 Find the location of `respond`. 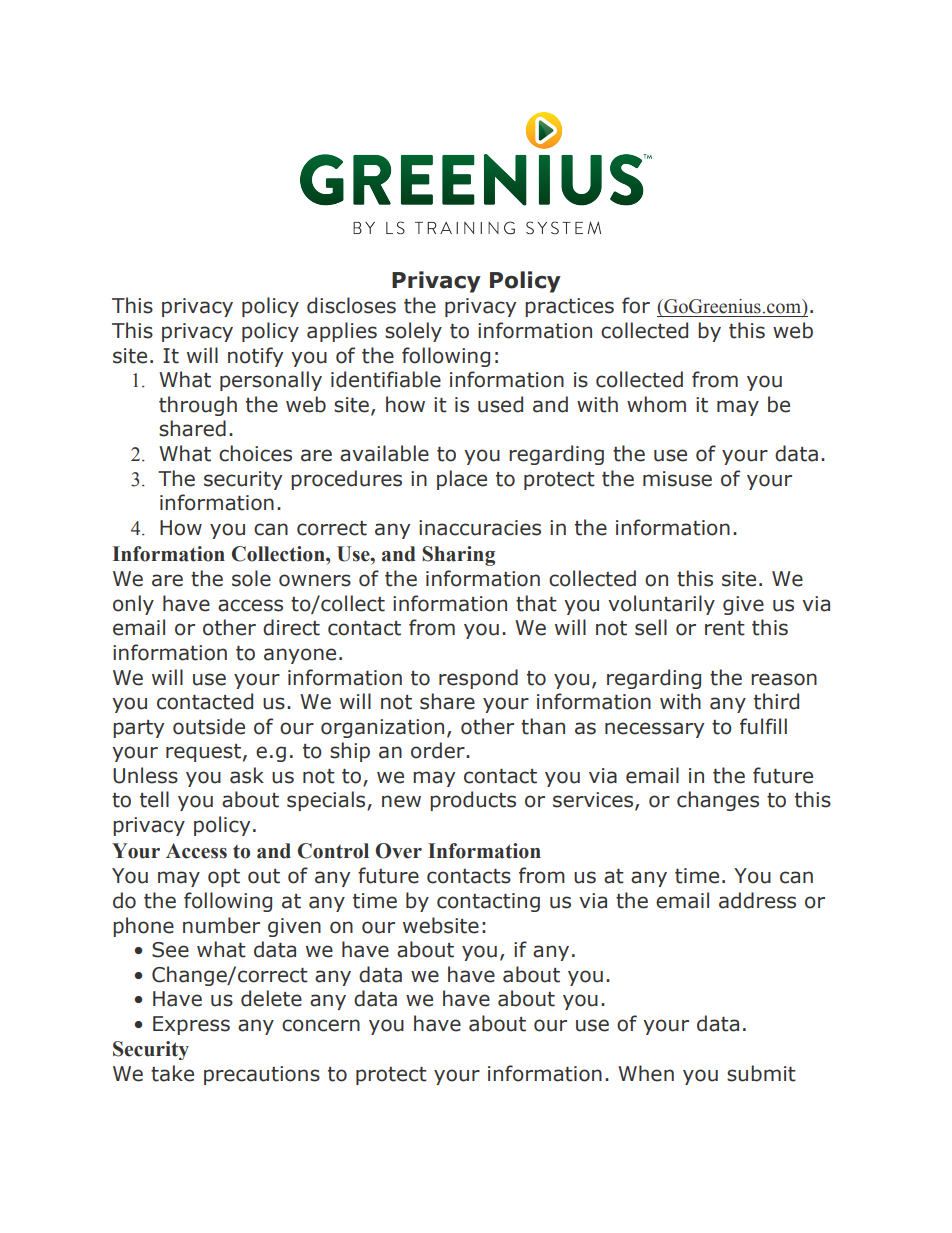

respond is located at coordinates (478, 679).
